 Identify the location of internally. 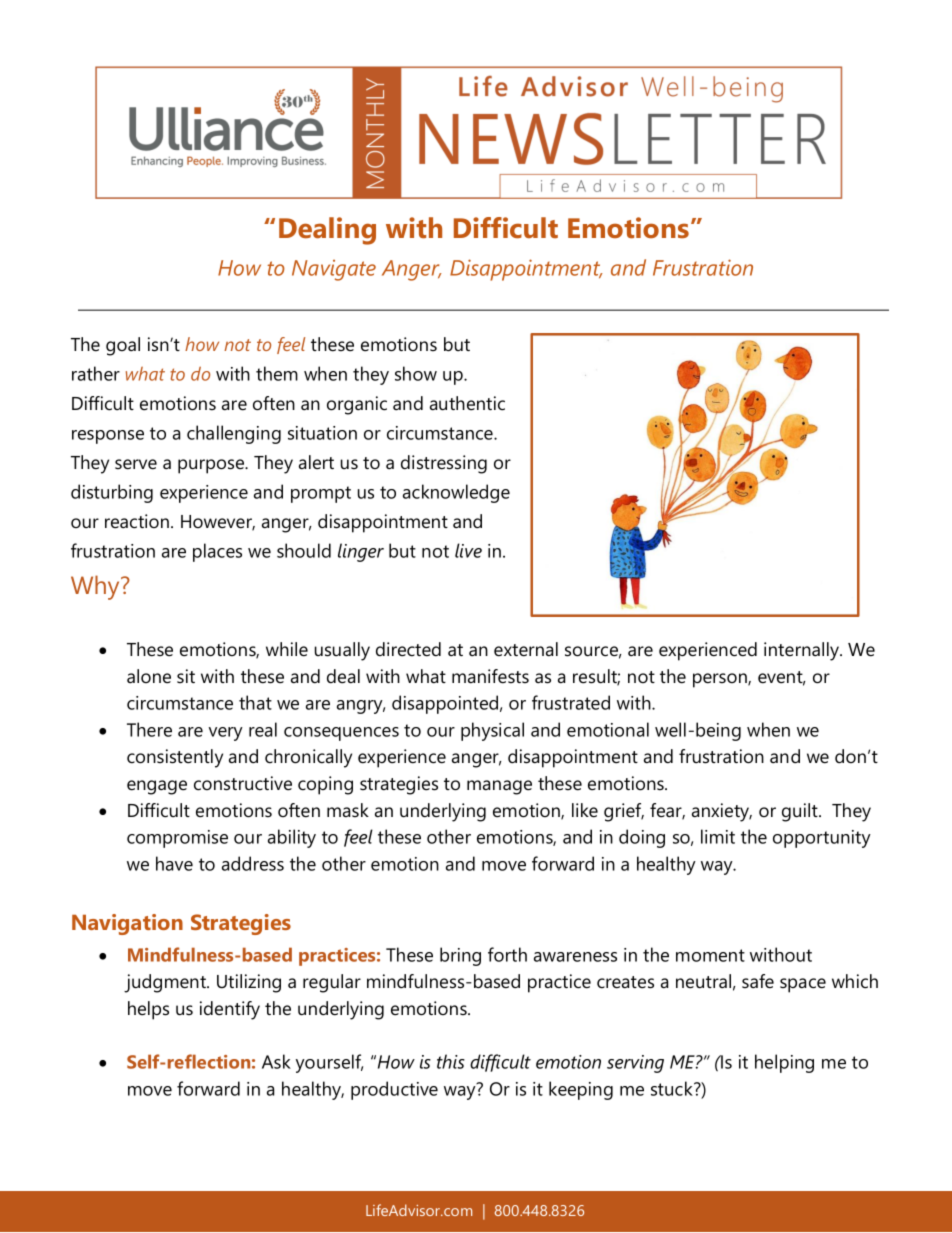
(803, 651).
